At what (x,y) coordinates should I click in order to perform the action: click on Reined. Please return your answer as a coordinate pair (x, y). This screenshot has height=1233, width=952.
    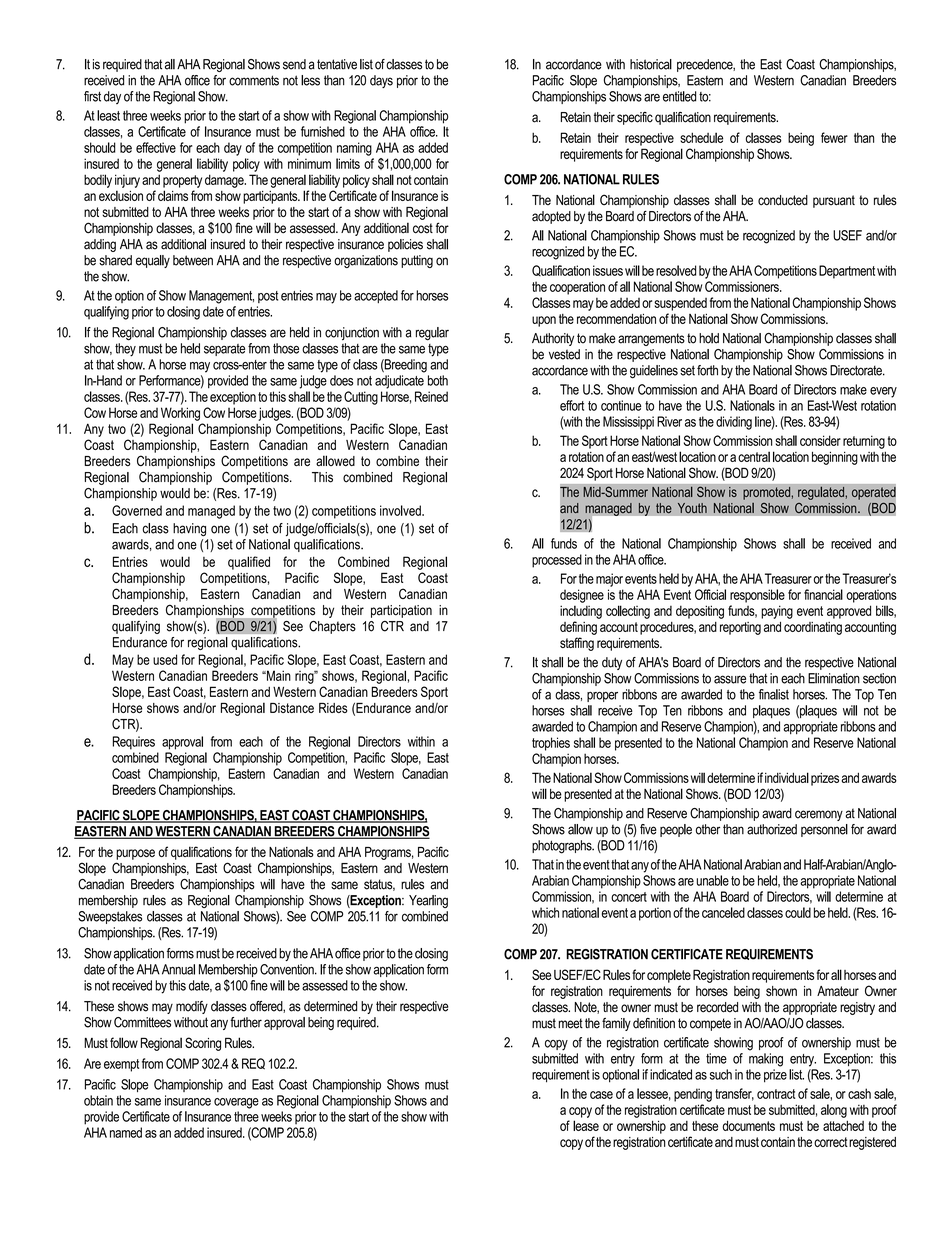
    Looking at the image, I should click on (431, 396).
